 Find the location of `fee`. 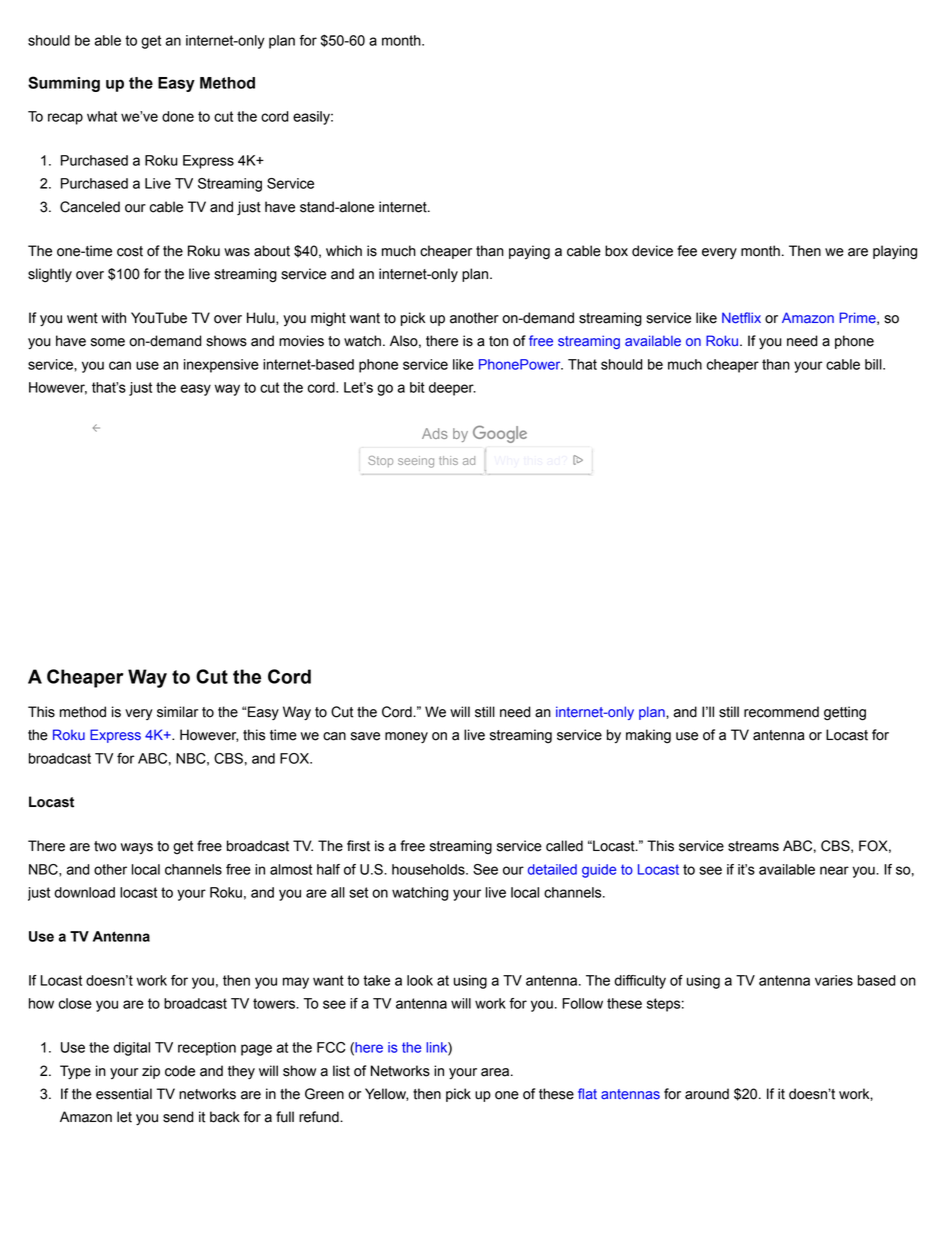

fee is located at coordinates (687, 251).
